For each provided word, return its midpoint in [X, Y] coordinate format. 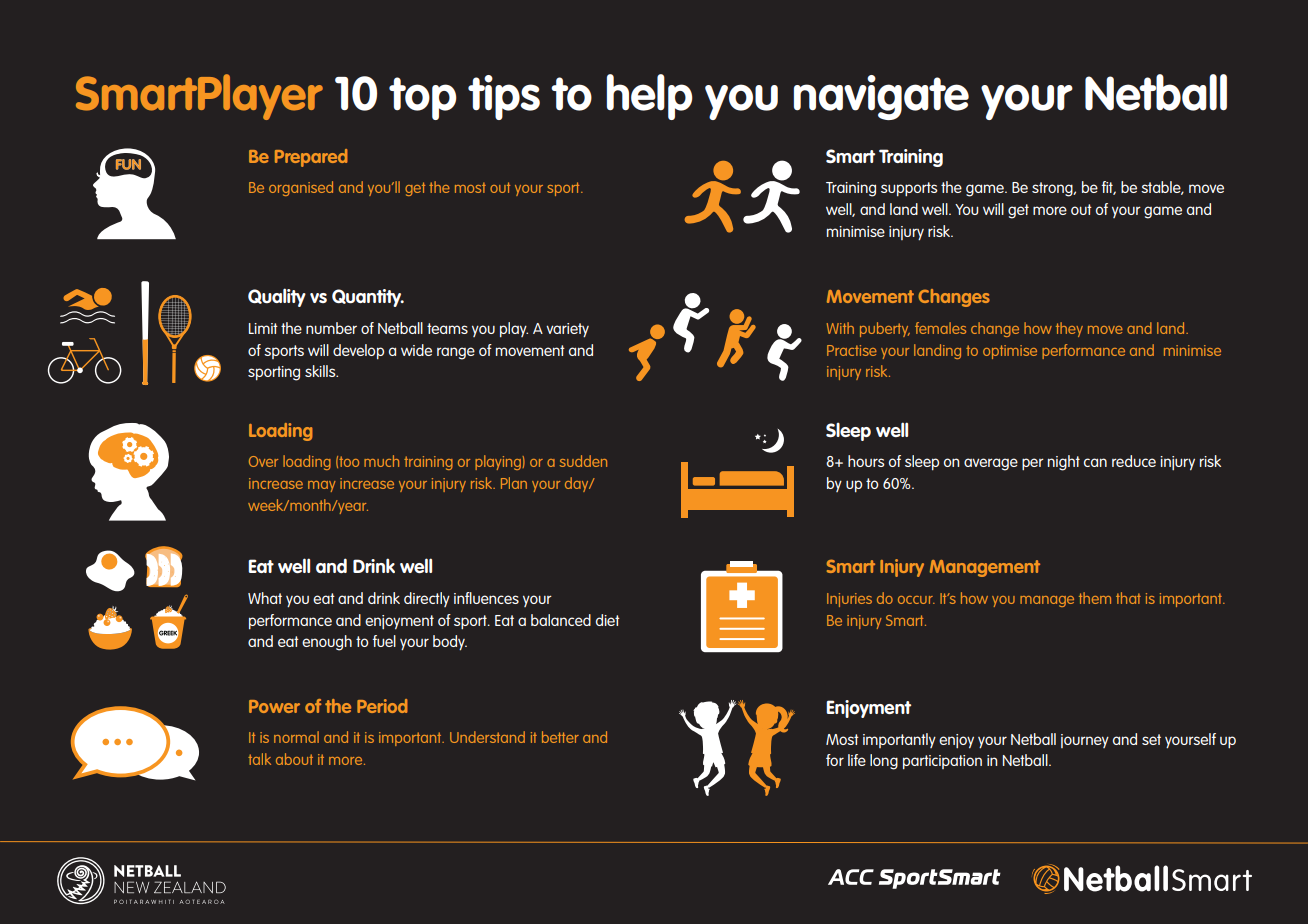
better [560, 737]
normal [296, 737]
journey [1085, 741]
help [650, 97]
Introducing [166, 92]
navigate [881, 97]
